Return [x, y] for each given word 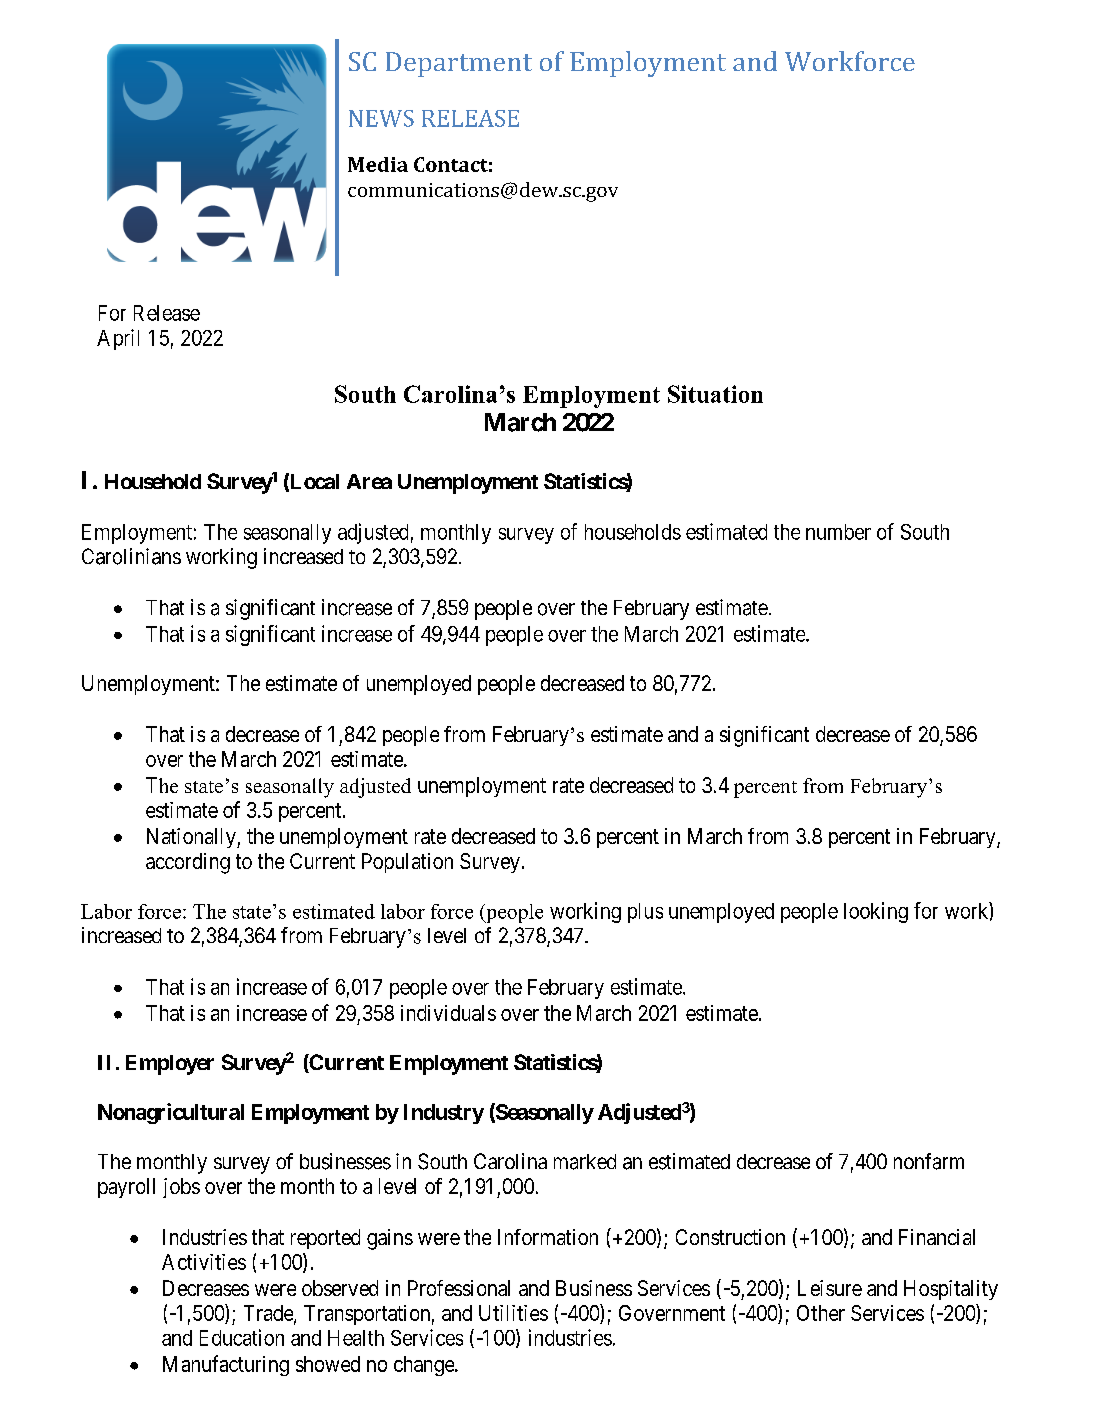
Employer [170, 1065]
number [838, 532]
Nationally [192, 838]
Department [459, 64]
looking [876, 912]
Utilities [513, 1313]
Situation [715, 394]
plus [645, 913]
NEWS [381, 118]
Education [242, 1337]
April [118, 339]
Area [369, 481]
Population [407, 863]
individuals [448, 1013]
